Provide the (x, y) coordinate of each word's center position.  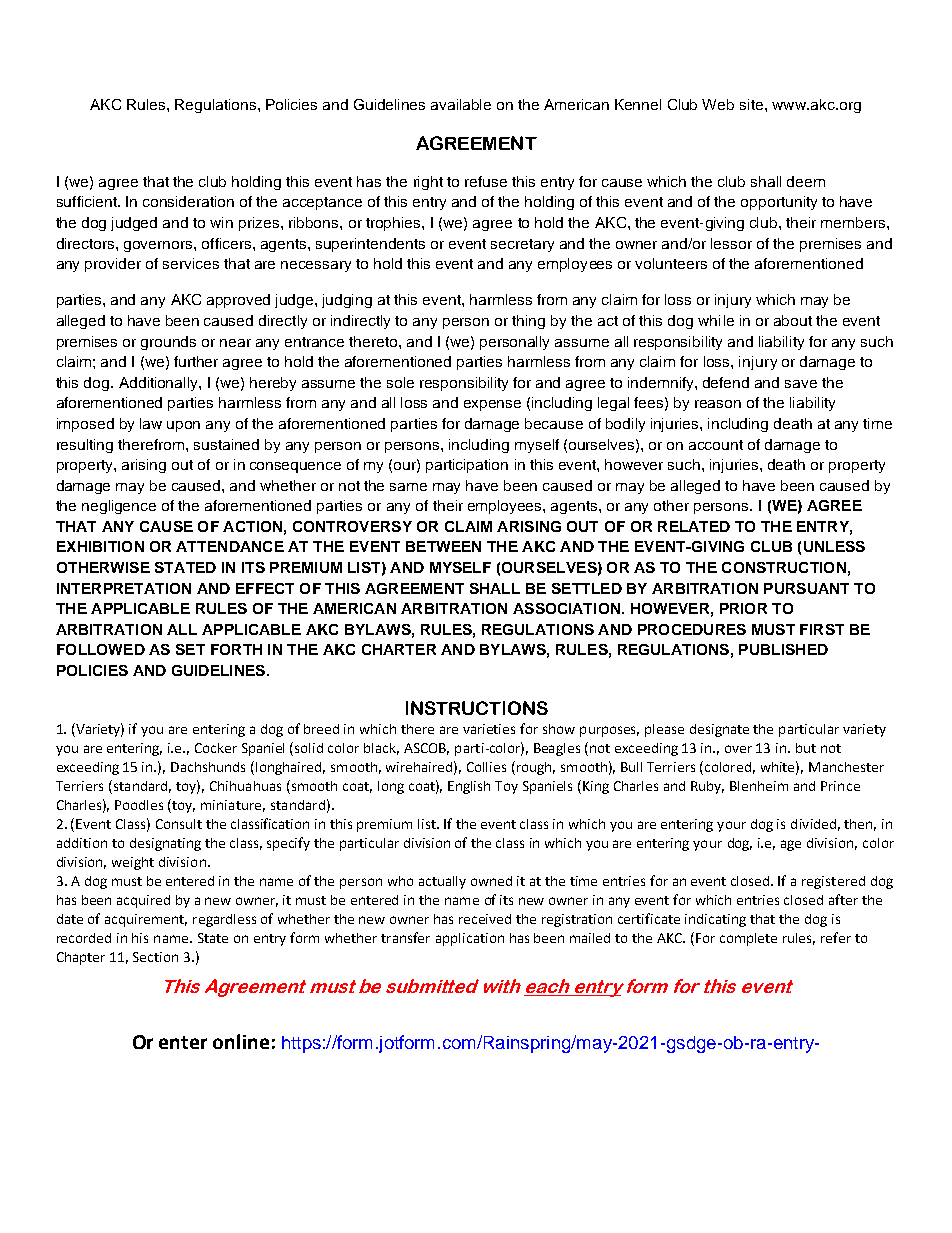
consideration (188, 201)
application (470, 939)
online (241, 1041)
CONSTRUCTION (784, 567)
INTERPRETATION (124, 588)
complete (748, 939)
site (753, 104)
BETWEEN (443, 546)
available (461, 104)
